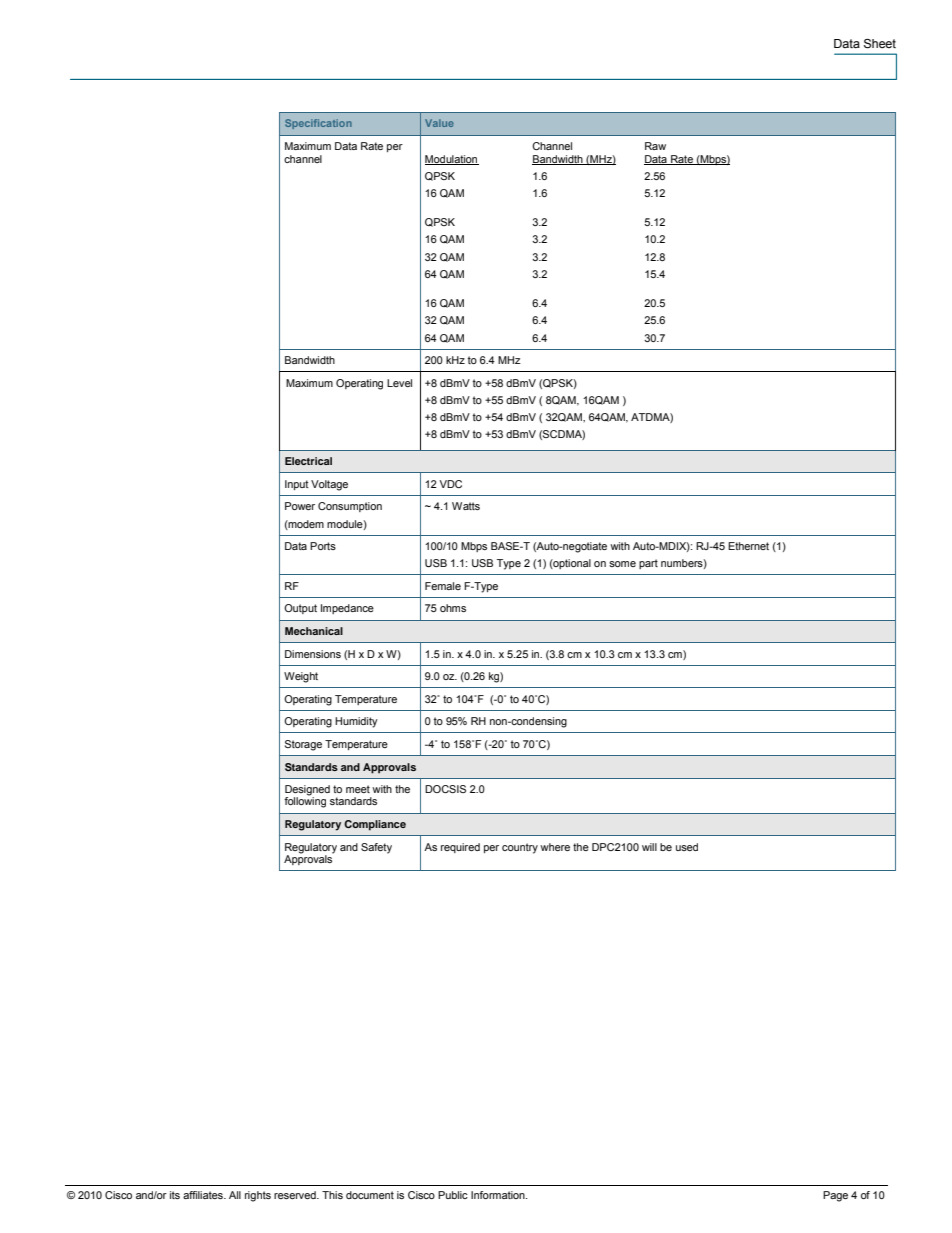 The height and width of the image is (1233, 952). I want to click on Specification, so click(318, 124).
